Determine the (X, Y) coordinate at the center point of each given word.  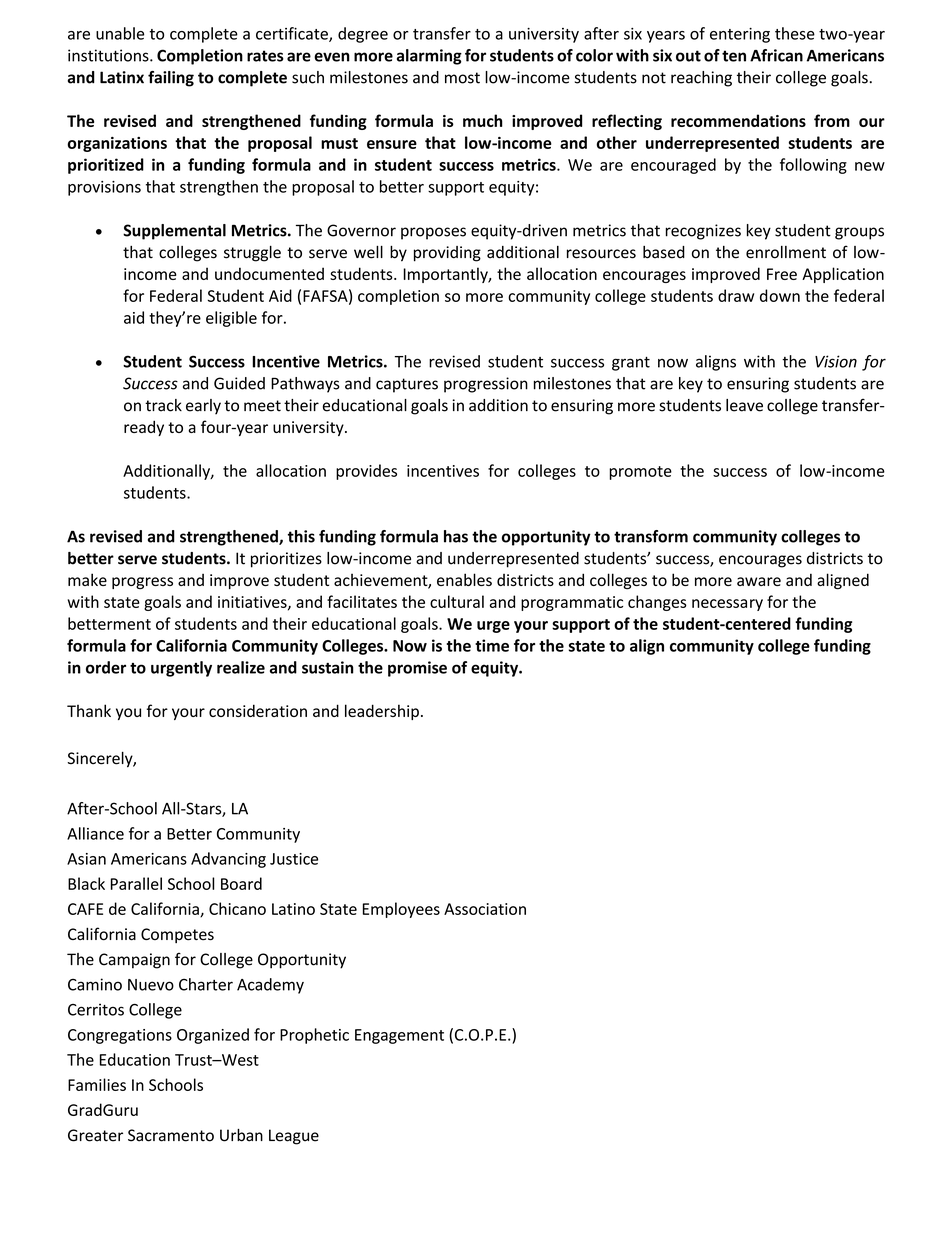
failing (171, 79)
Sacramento (171, 1135)
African (776, 55)
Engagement (399, 1036)
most (462, 78)
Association (485, 909)
